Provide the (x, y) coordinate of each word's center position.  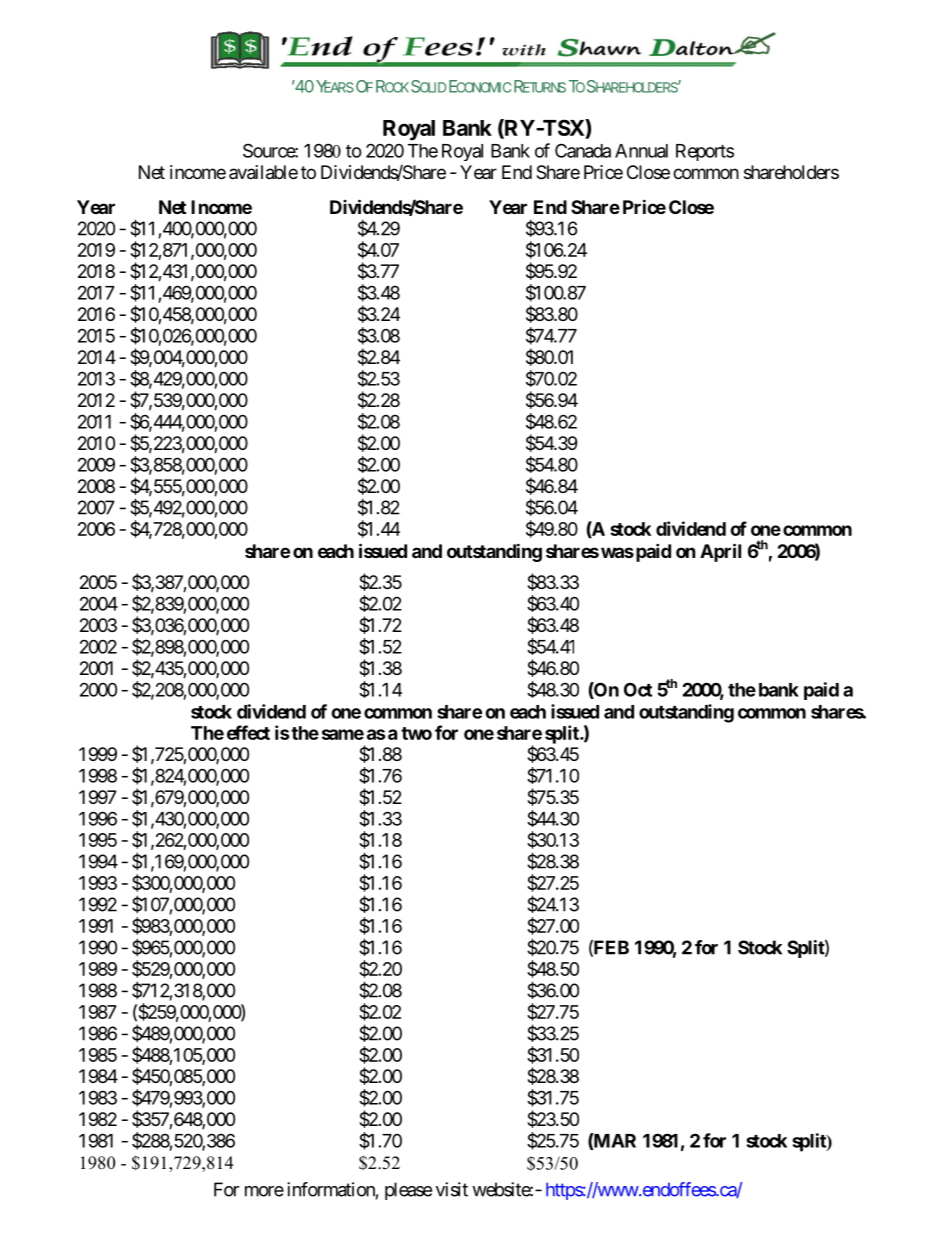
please (408, 1191)
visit (452, 1189)
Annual (641, 151)
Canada (583, 150)
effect (248, 732)
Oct (638, 689)
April (720, 552)
